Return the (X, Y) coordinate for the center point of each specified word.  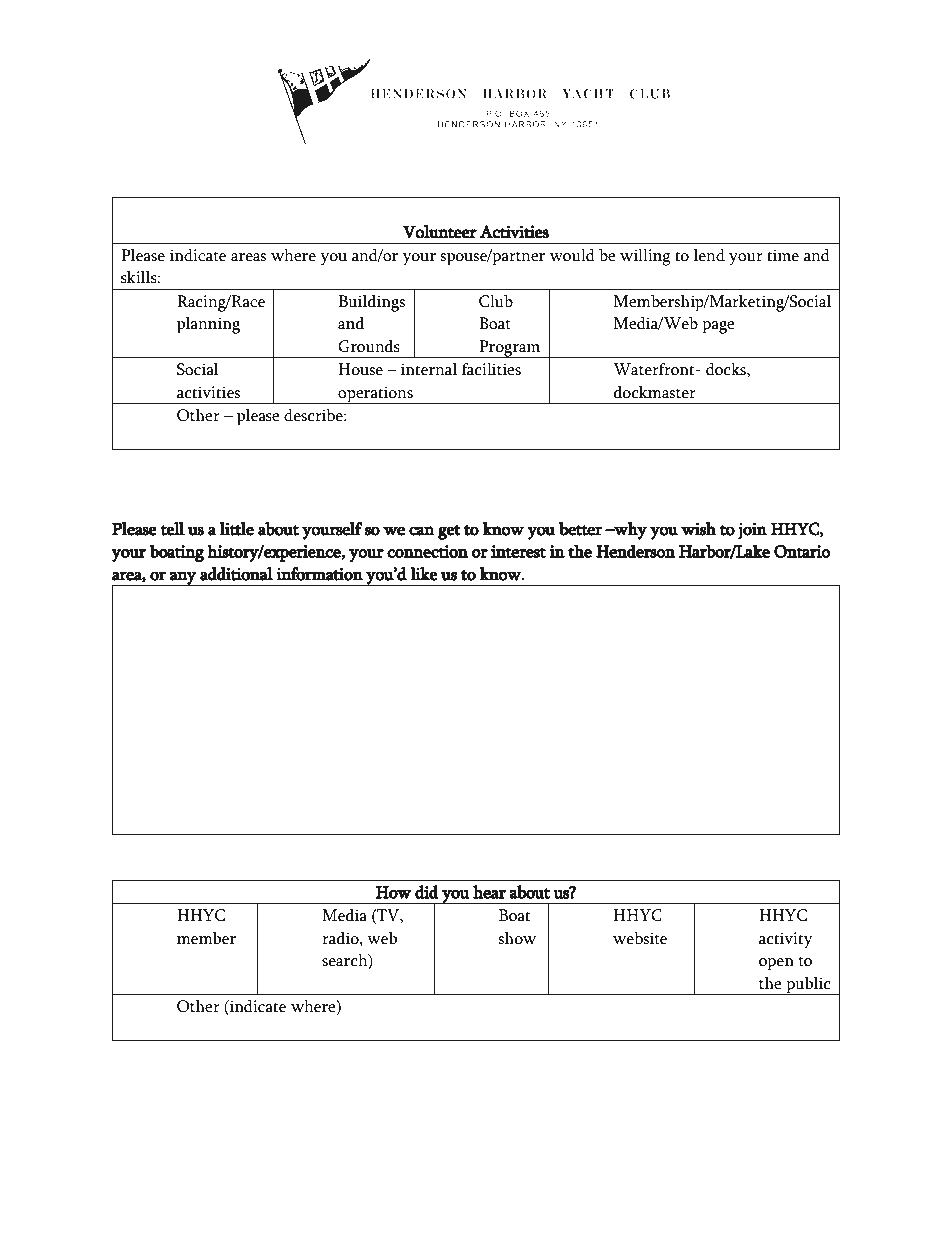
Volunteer (440, 232)
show (517, 938)
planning (208, 325)
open (776, 964)
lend (709, 255)
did (427, 892)
